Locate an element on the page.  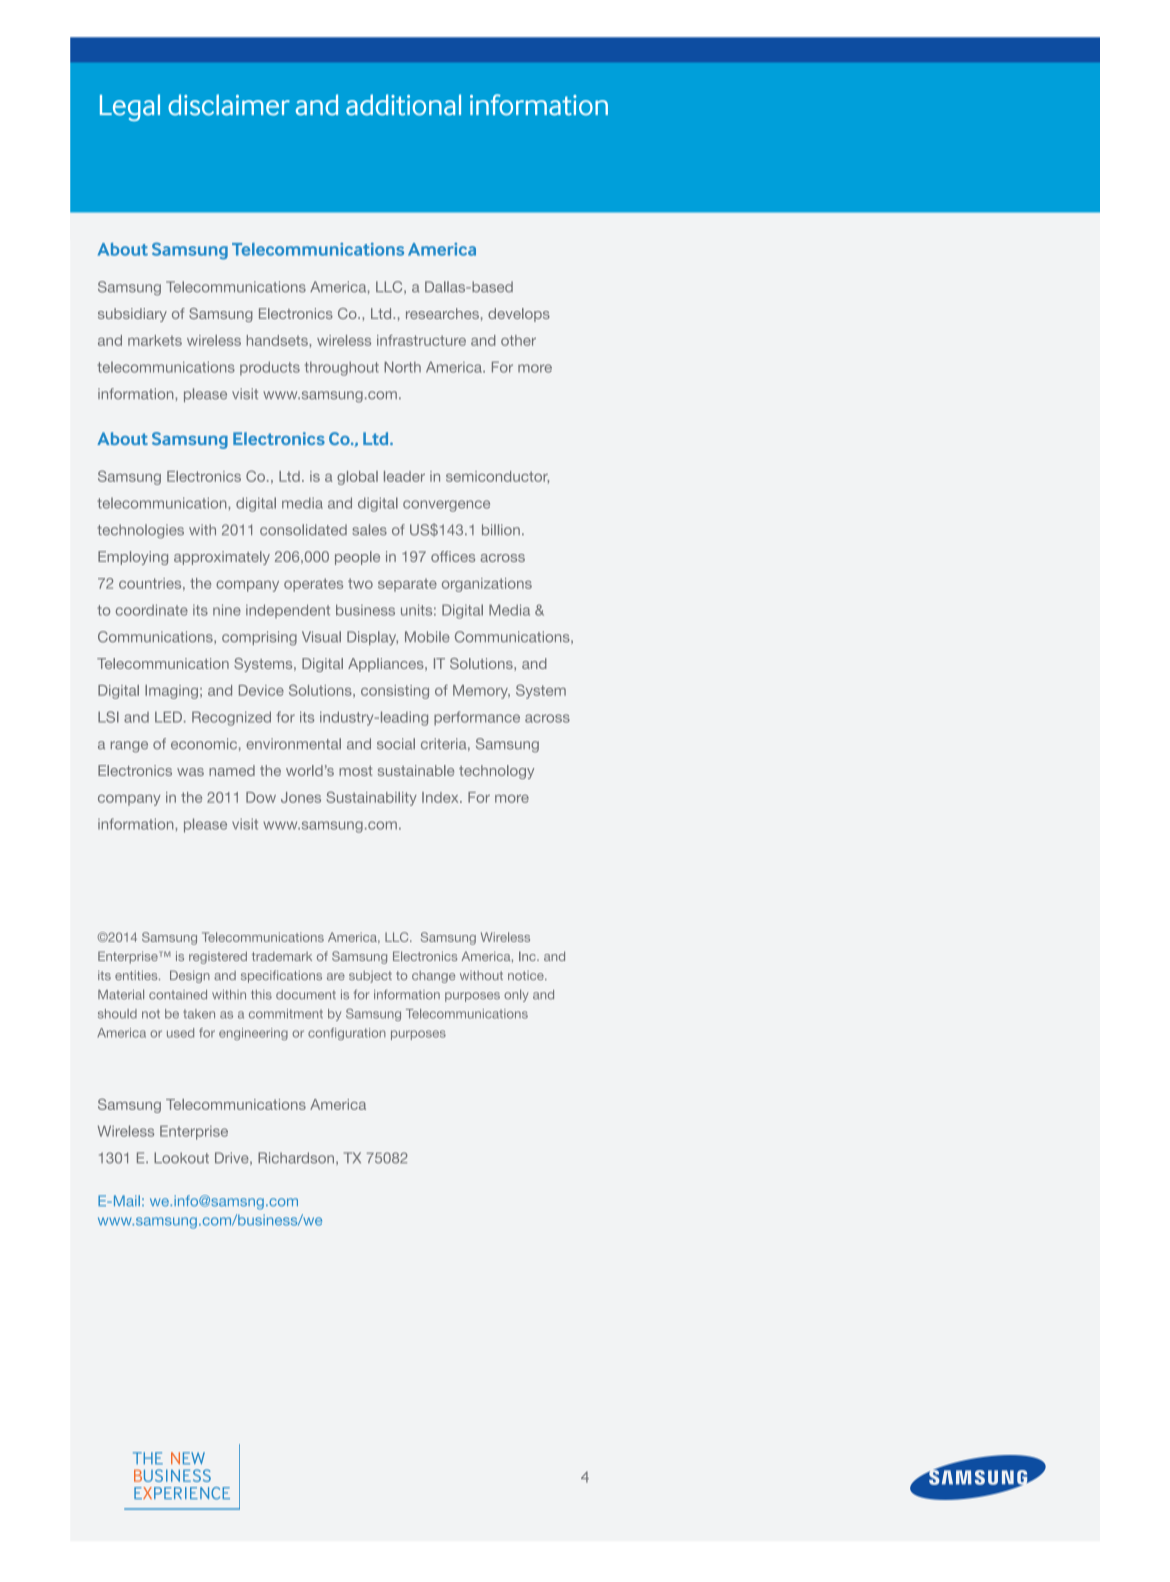
Legal is located at coordinates (130, 107).
